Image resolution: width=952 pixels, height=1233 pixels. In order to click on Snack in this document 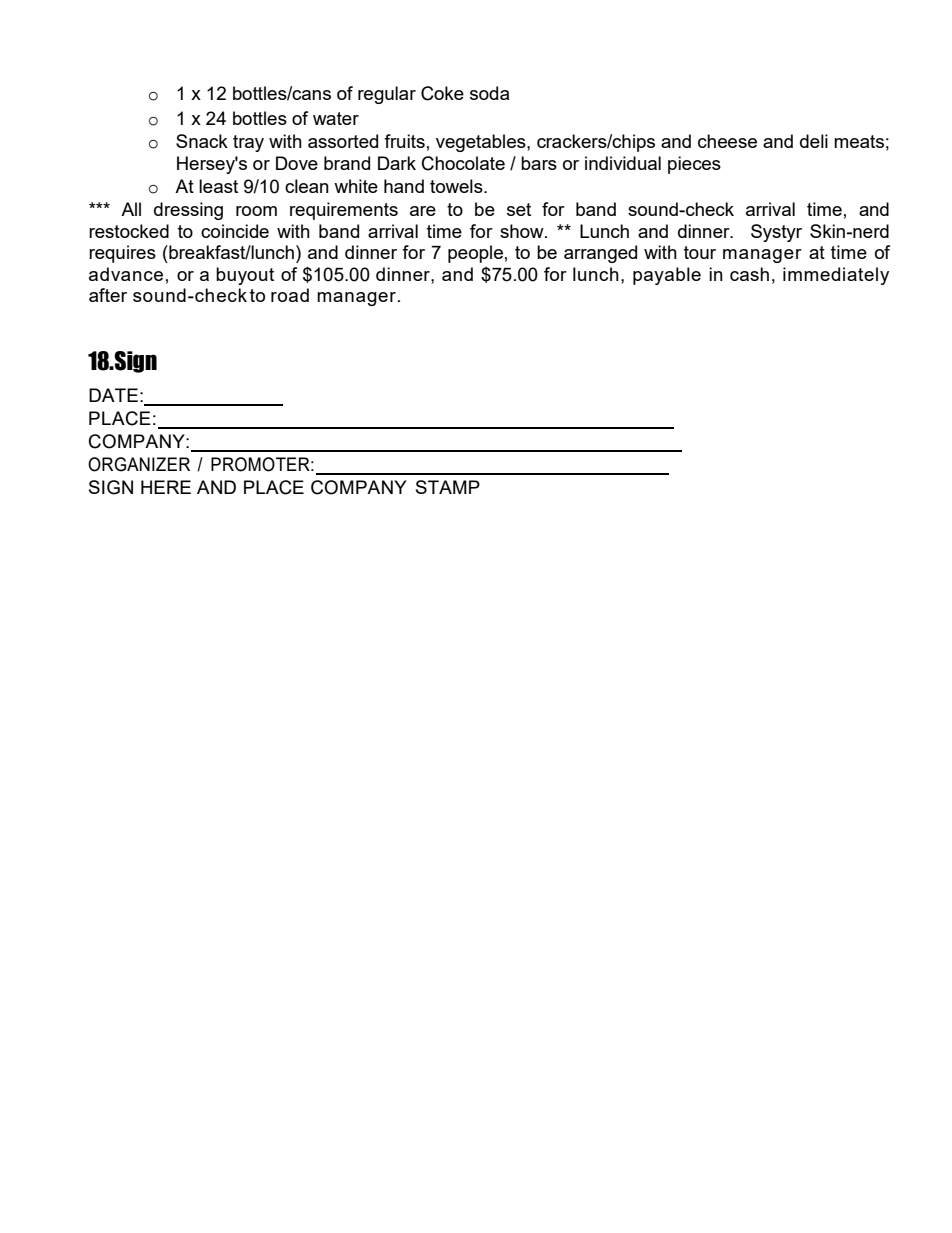, I will do `click(202, 141)`.
